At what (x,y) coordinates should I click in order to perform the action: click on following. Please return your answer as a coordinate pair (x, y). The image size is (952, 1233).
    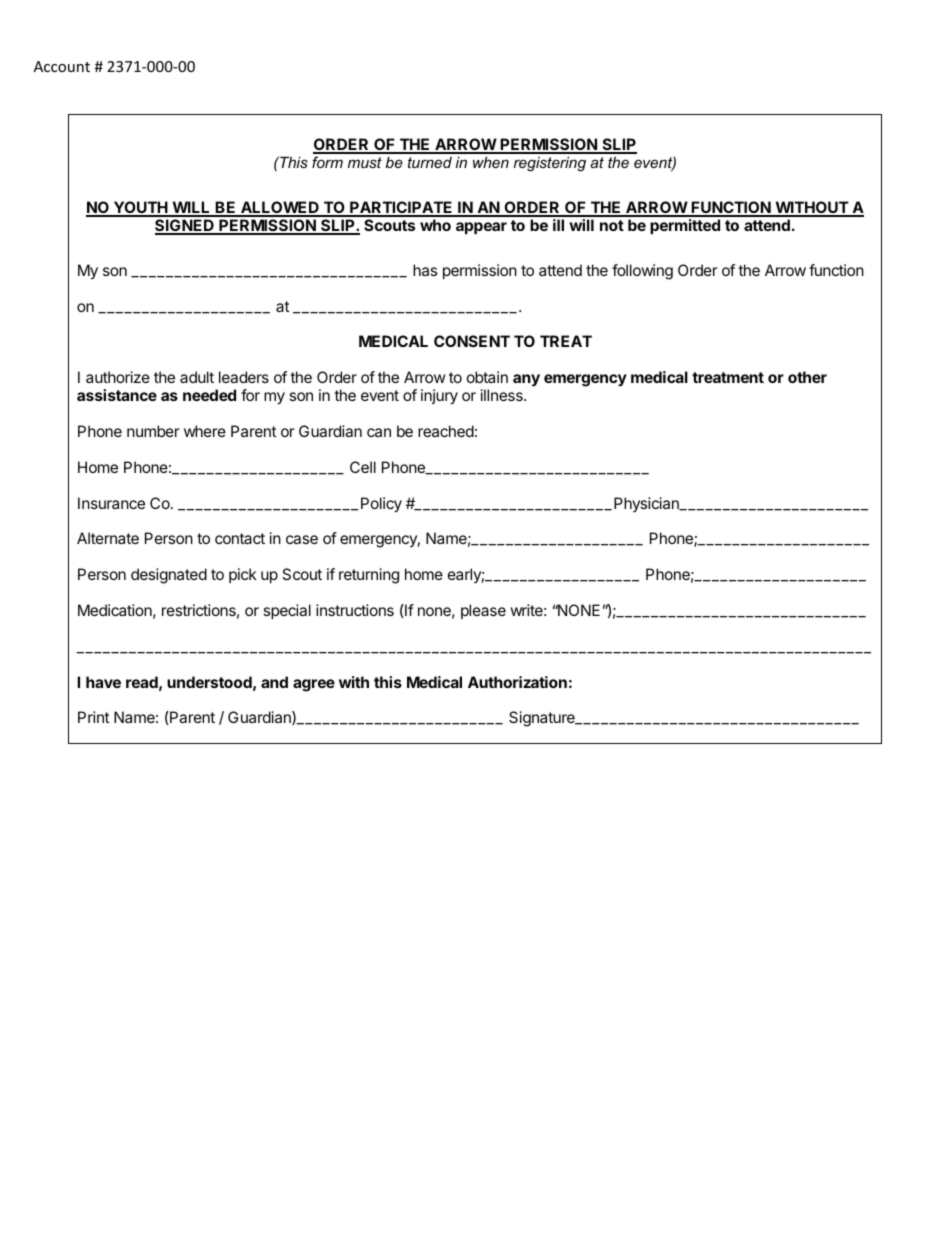
    Looking at the image, I should click on (642, 272).
